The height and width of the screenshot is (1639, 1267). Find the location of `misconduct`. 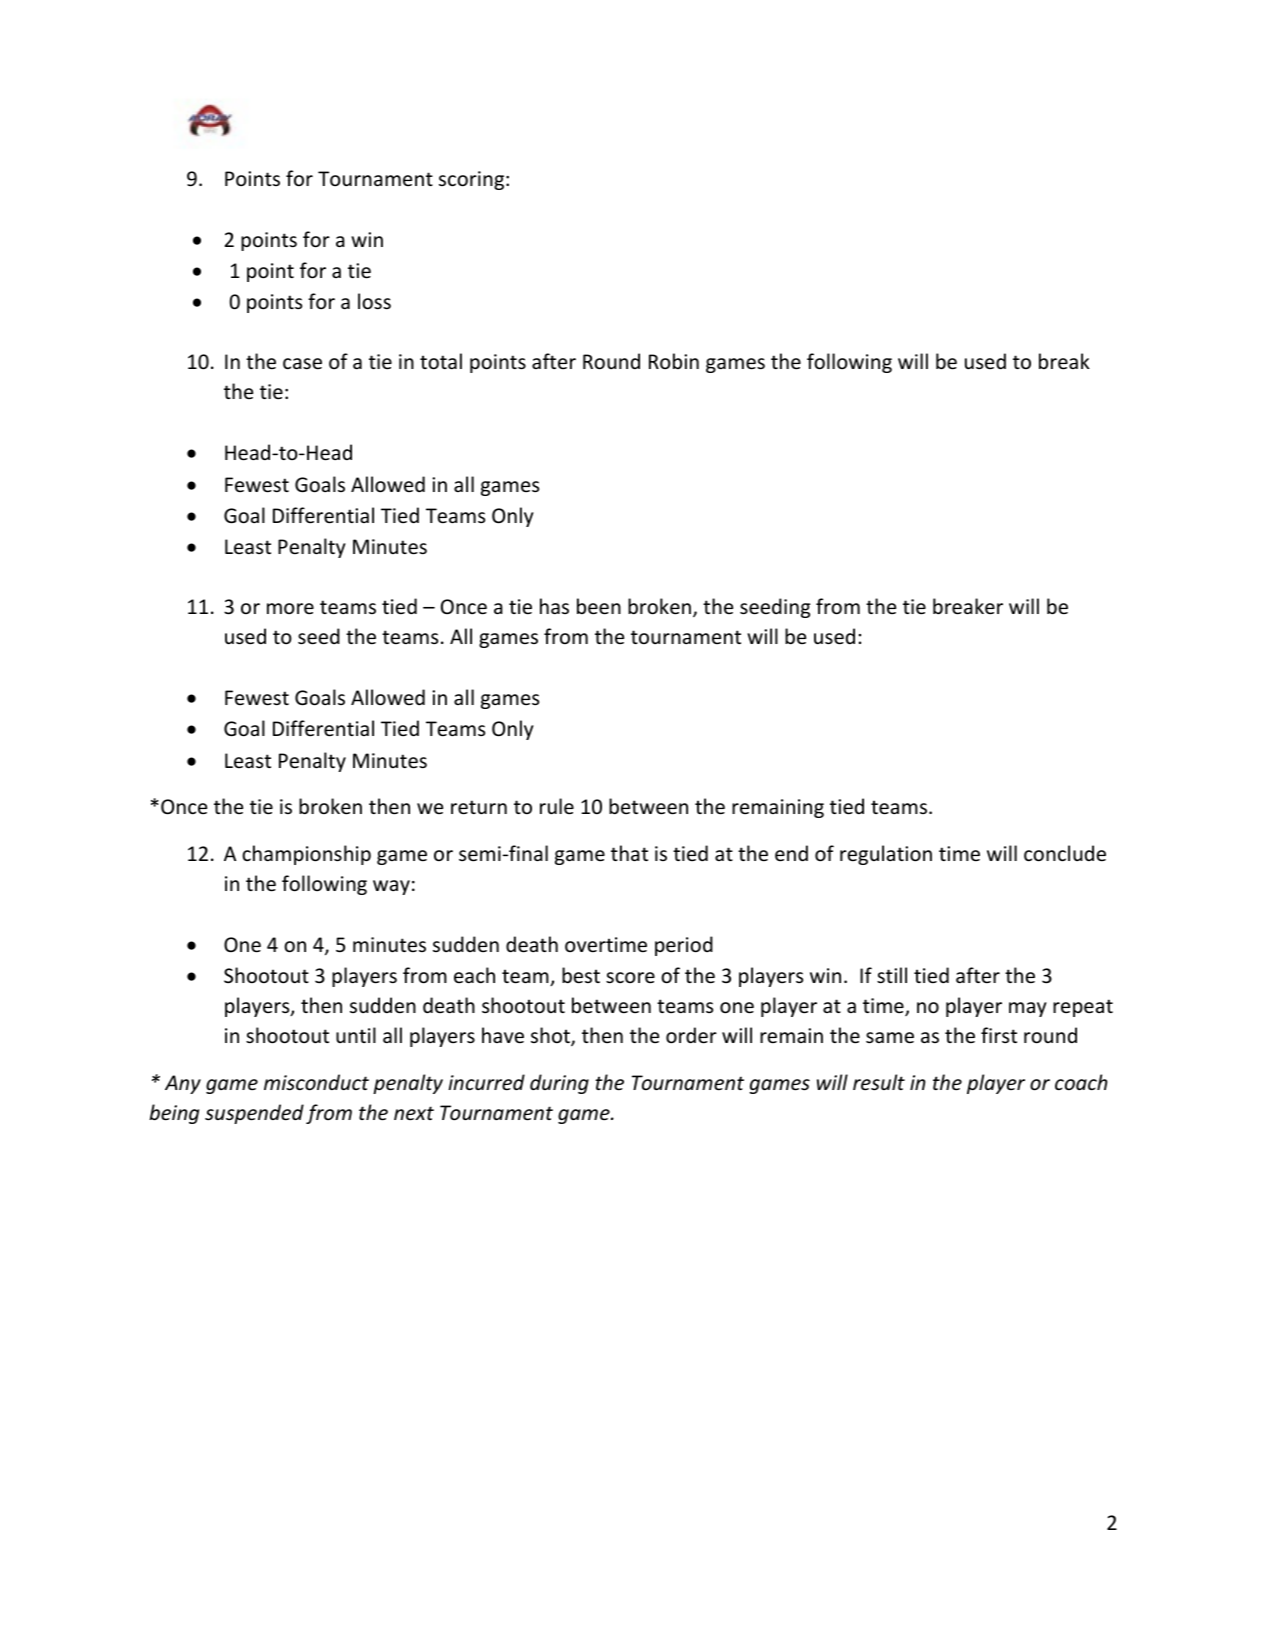

misconduct is located at coordinates (316, 1082).
